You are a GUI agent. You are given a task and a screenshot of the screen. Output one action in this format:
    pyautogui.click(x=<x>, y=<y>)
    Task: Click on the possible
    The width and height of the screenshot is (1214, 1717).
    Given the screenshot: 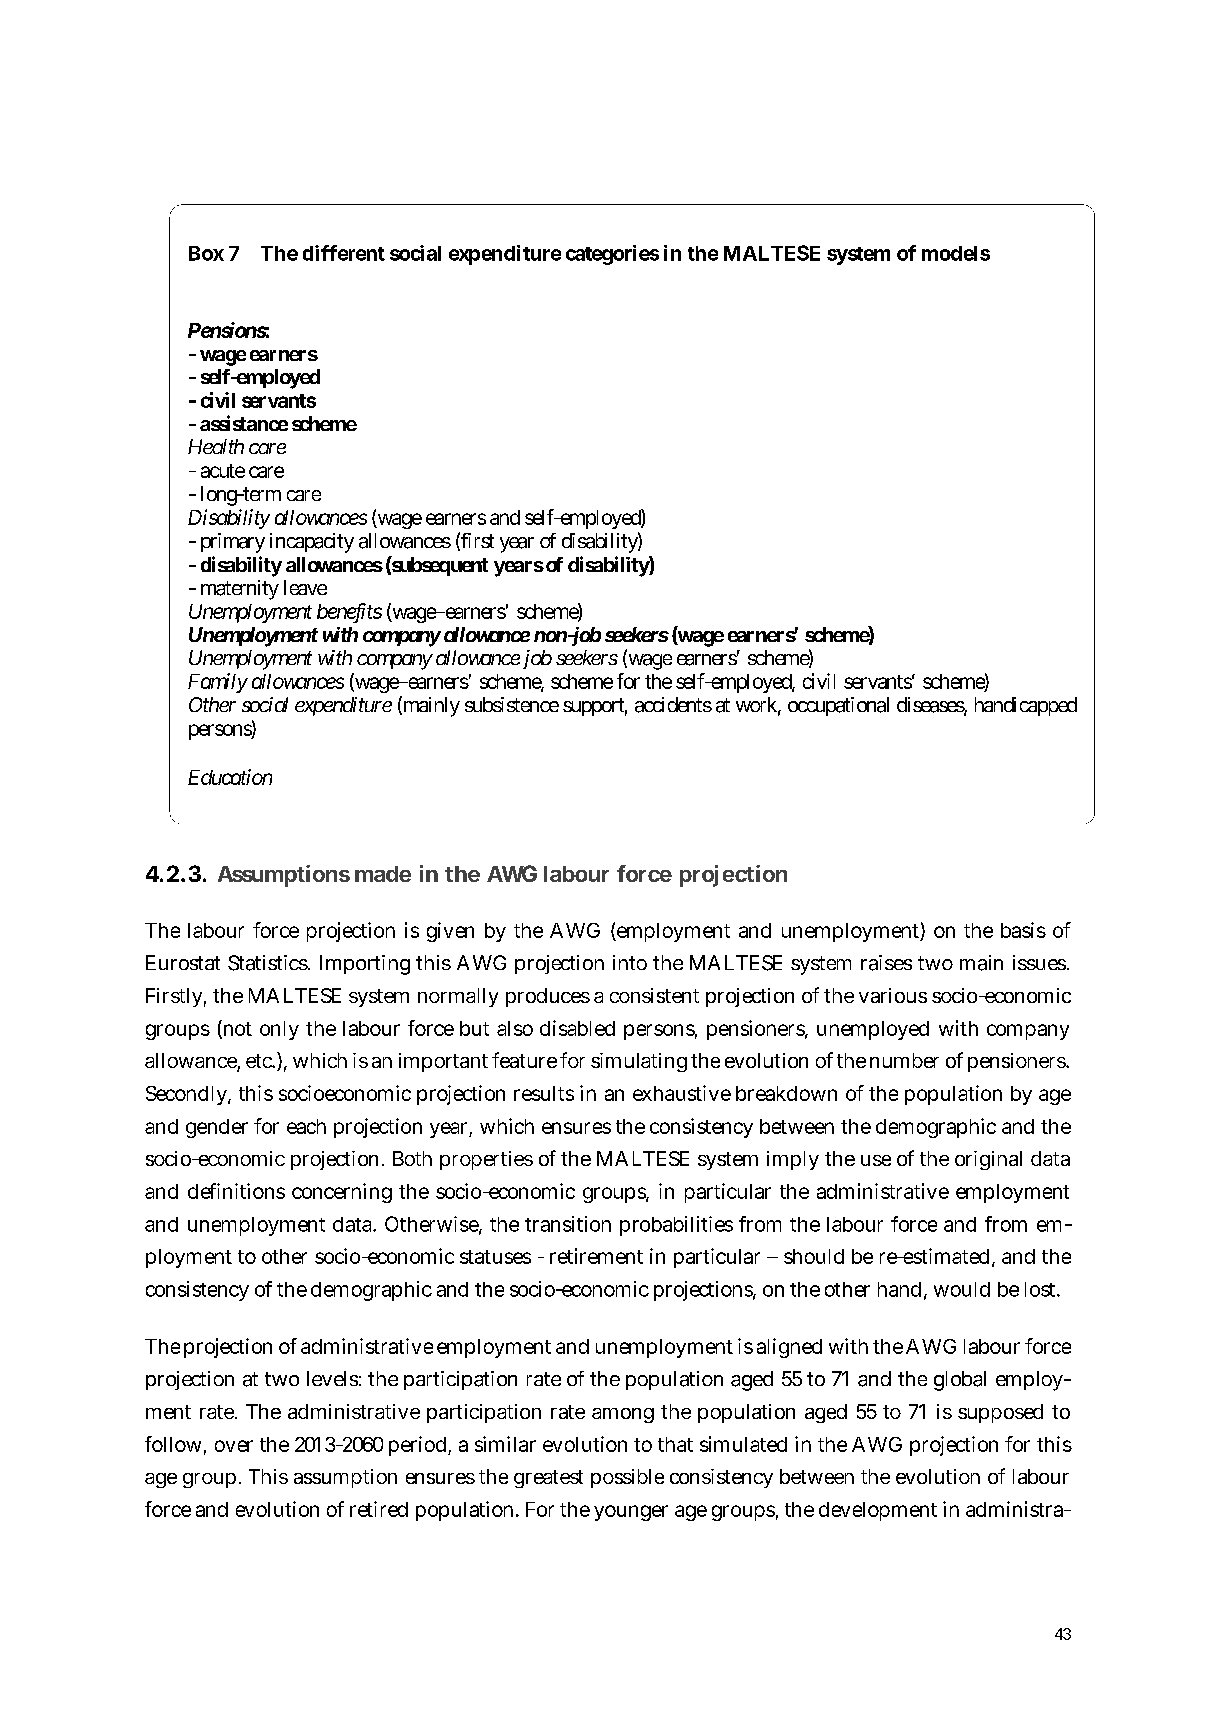 What is the action you would take?
    pyautogui.click(x=627, y=1478)
